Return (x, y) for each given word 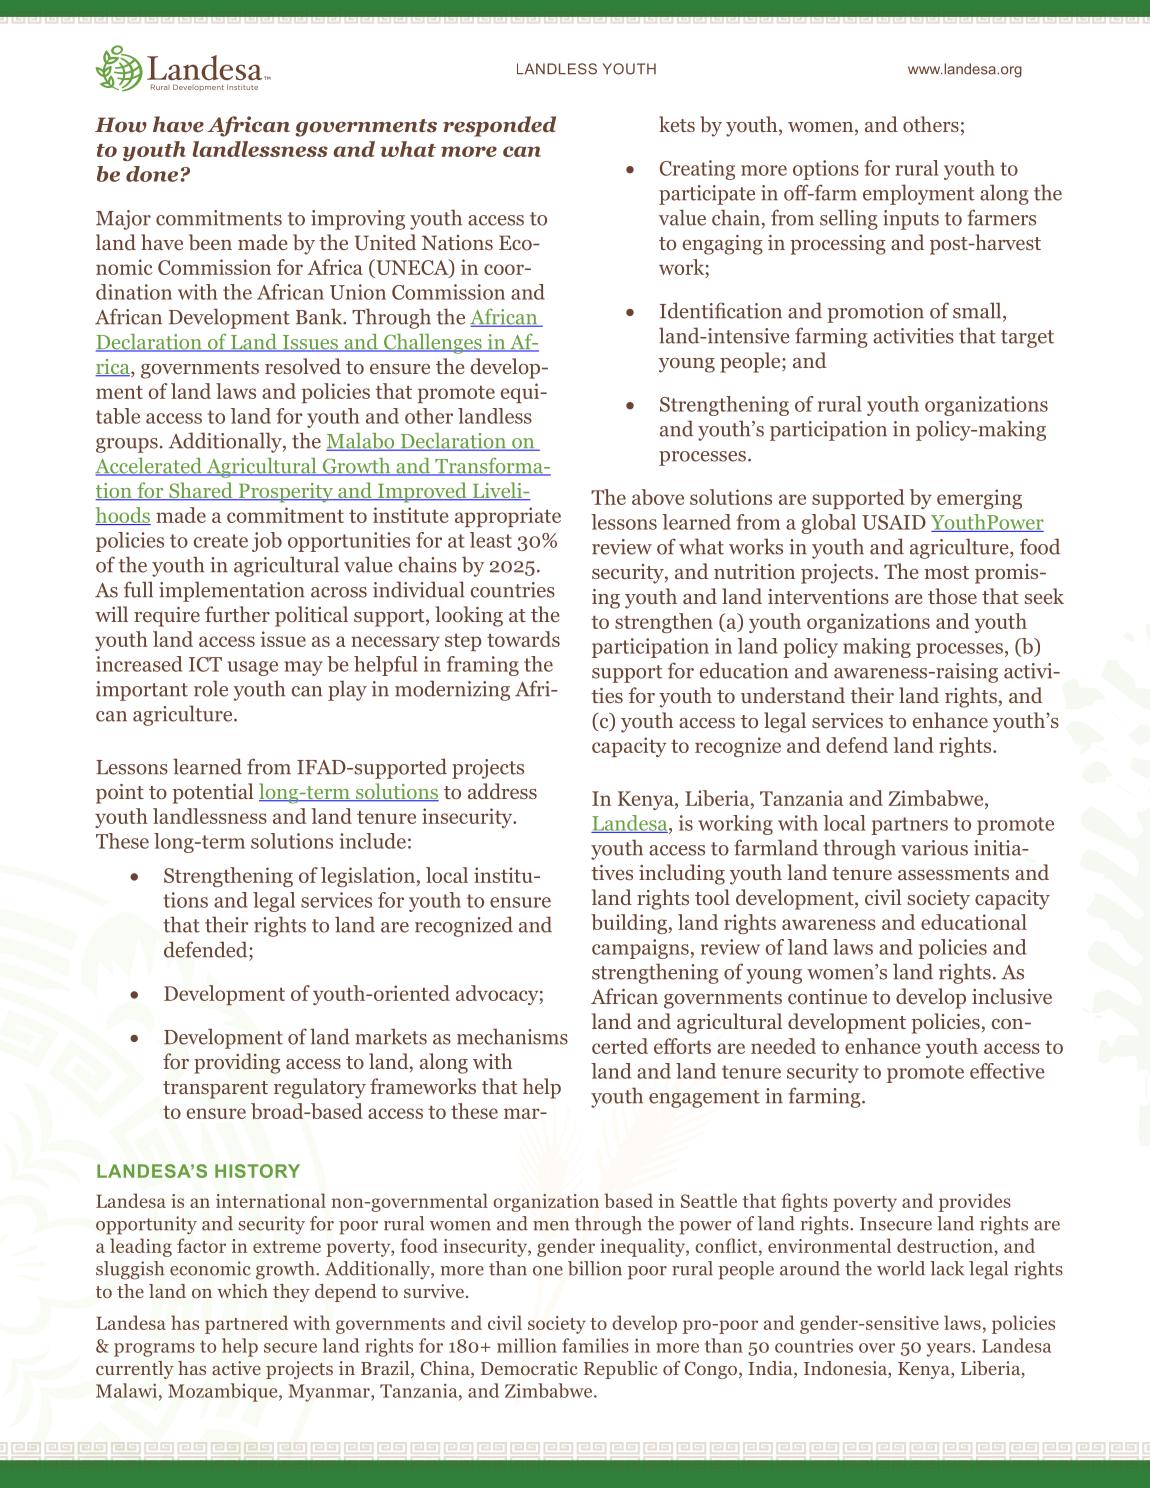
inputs (911, 220)
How (121, 125)
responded (499, 126)
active (236, 1368)
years (950, 1350)
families (595, 1345)
